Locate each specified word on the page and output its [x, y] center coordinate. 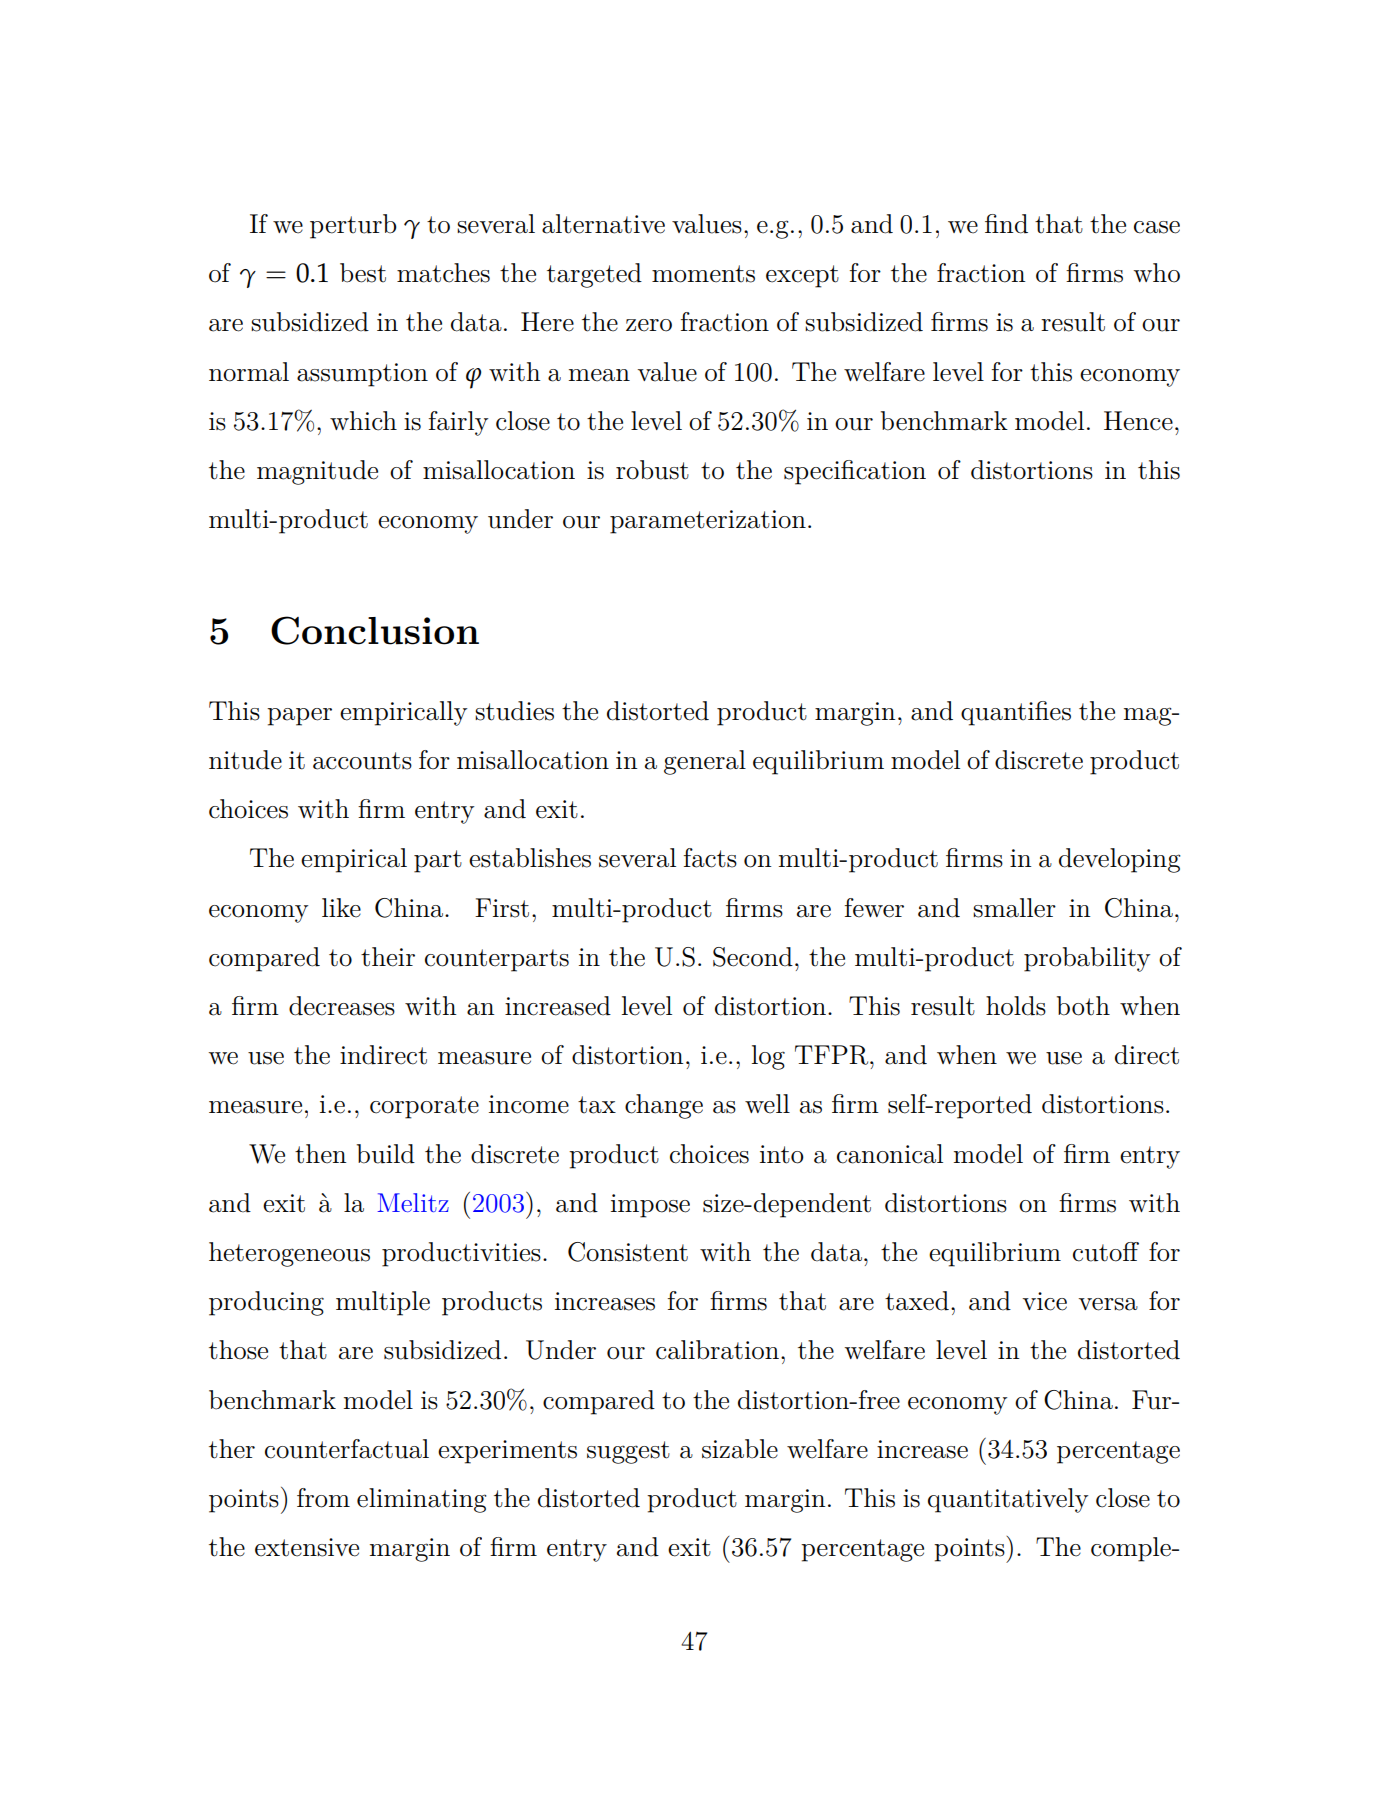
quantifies [1016, 713]
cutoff [1106, 1252]
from [323, 1498]
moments [703, 274]
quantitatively [1008, 1500]
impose [650, 1206]
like [341, 908]
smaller [1014, 908]
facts [710, 858]
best [363, 273]
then [320, 1154]
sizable [740, 1449]
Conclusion [375, 630]
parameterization [708, 522]
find [1006, 224]
